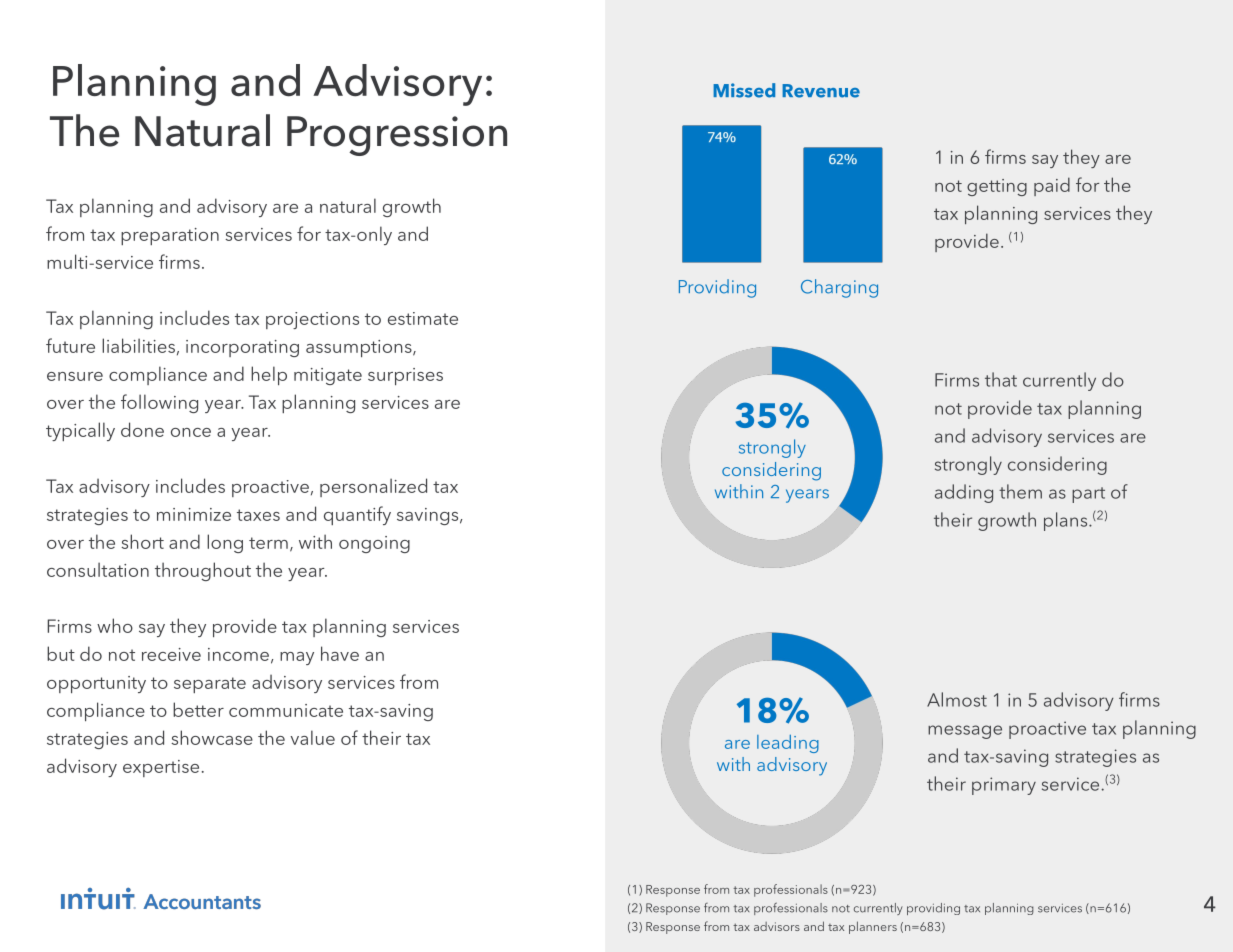 This document has width=1233, height=952. What do you see at coordinates (821, 91) in the document?
I see `Revenue` at bounding box center [821, 91].
